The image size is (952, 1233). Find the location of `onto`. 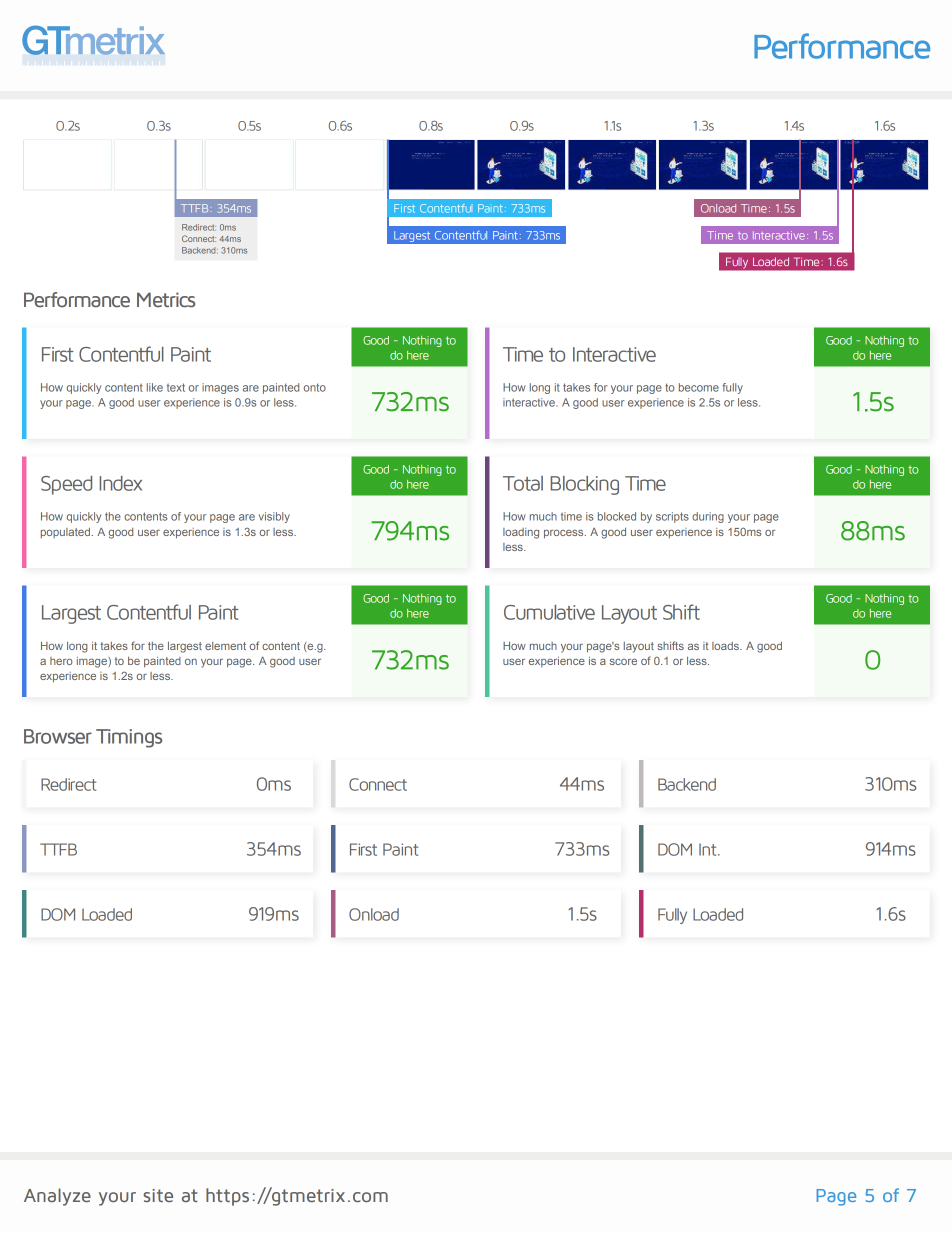

onto is located at coordinates (315, 387).
